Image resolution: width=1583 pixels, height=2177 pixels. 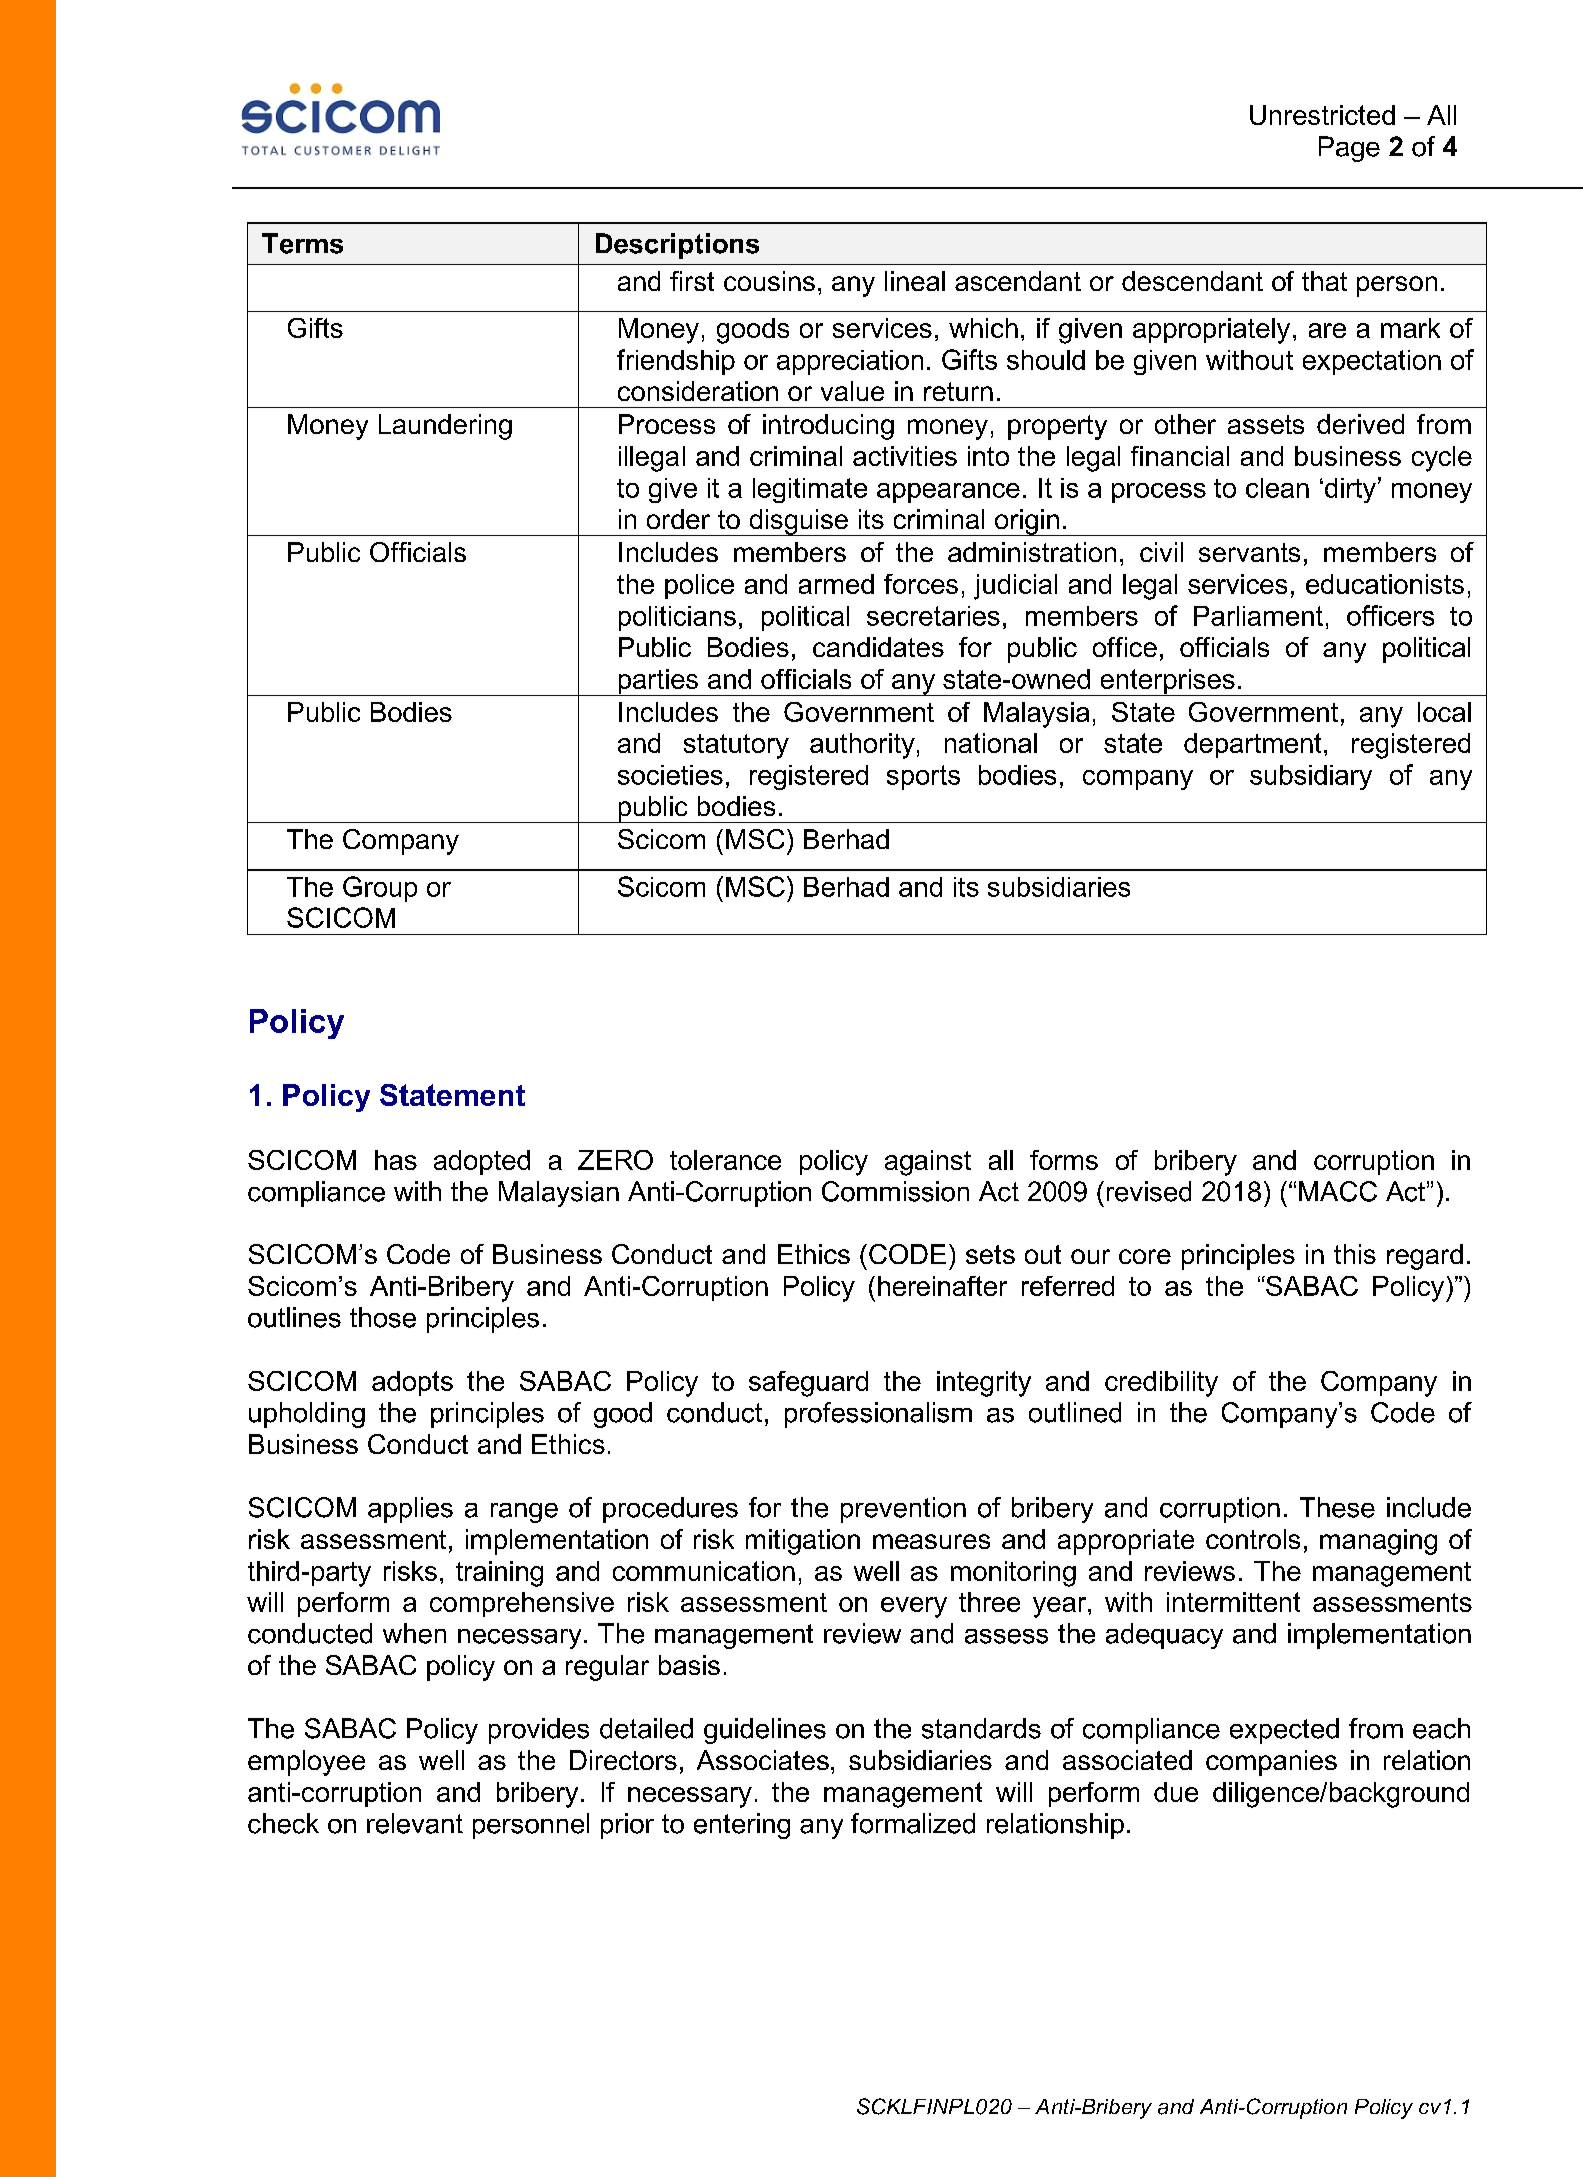 What do you see at coordinates (1337, 1507) in the document?
I see `These` at bounding box center [1337, 1507].
